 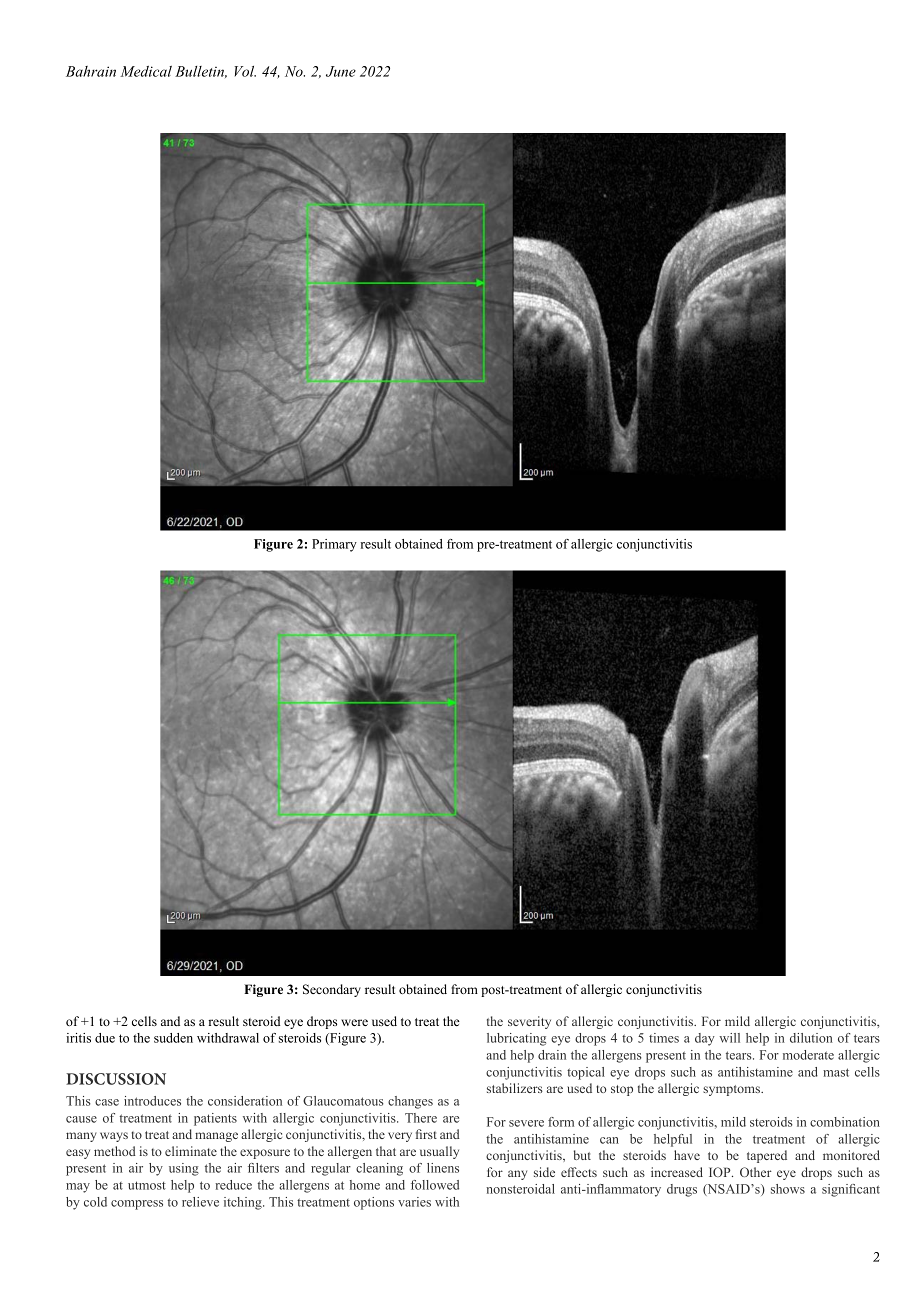 I want to click on Vol, so click(x=245, y=71).
